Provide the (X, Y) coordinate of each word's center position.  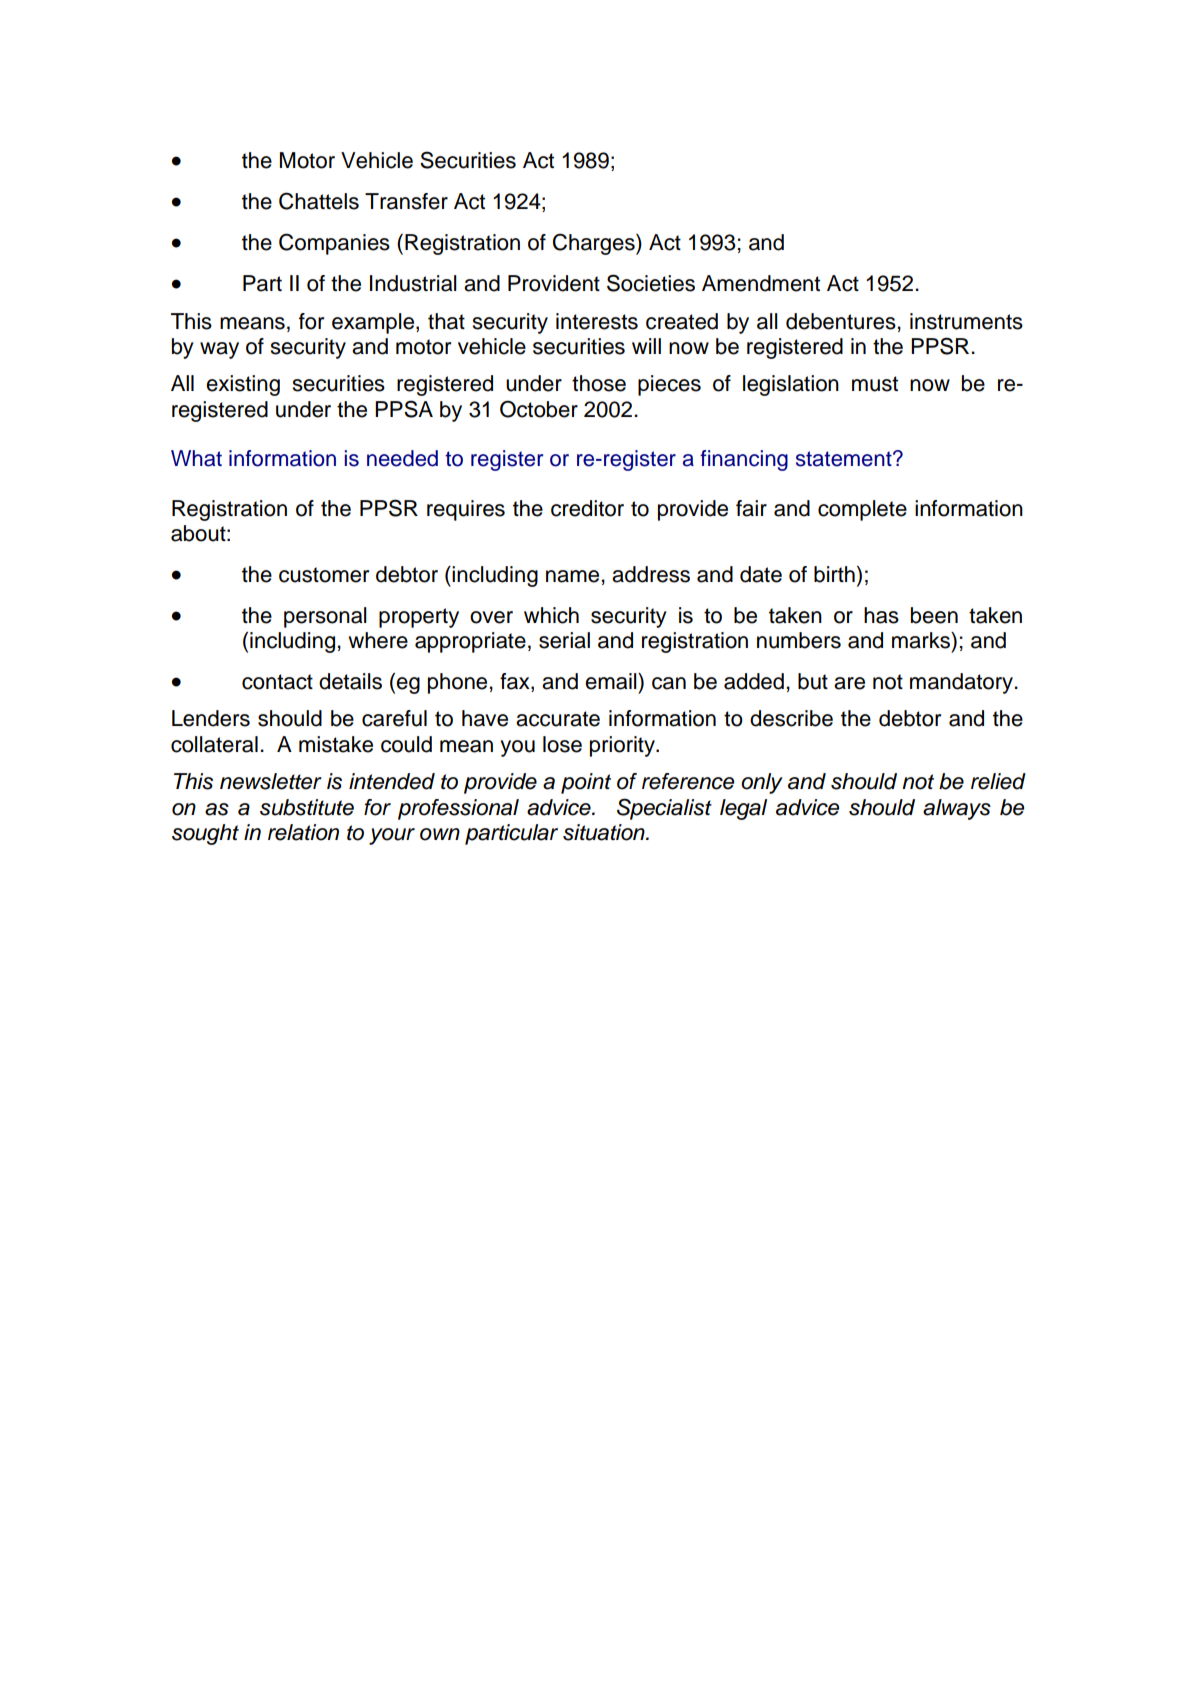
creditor (587, 508)
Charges (595, 244)
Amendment (761, 283)
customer (324, 575)
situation (605, 832)
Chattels (319, 201)
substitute (307, 807)
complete (862, 510)
